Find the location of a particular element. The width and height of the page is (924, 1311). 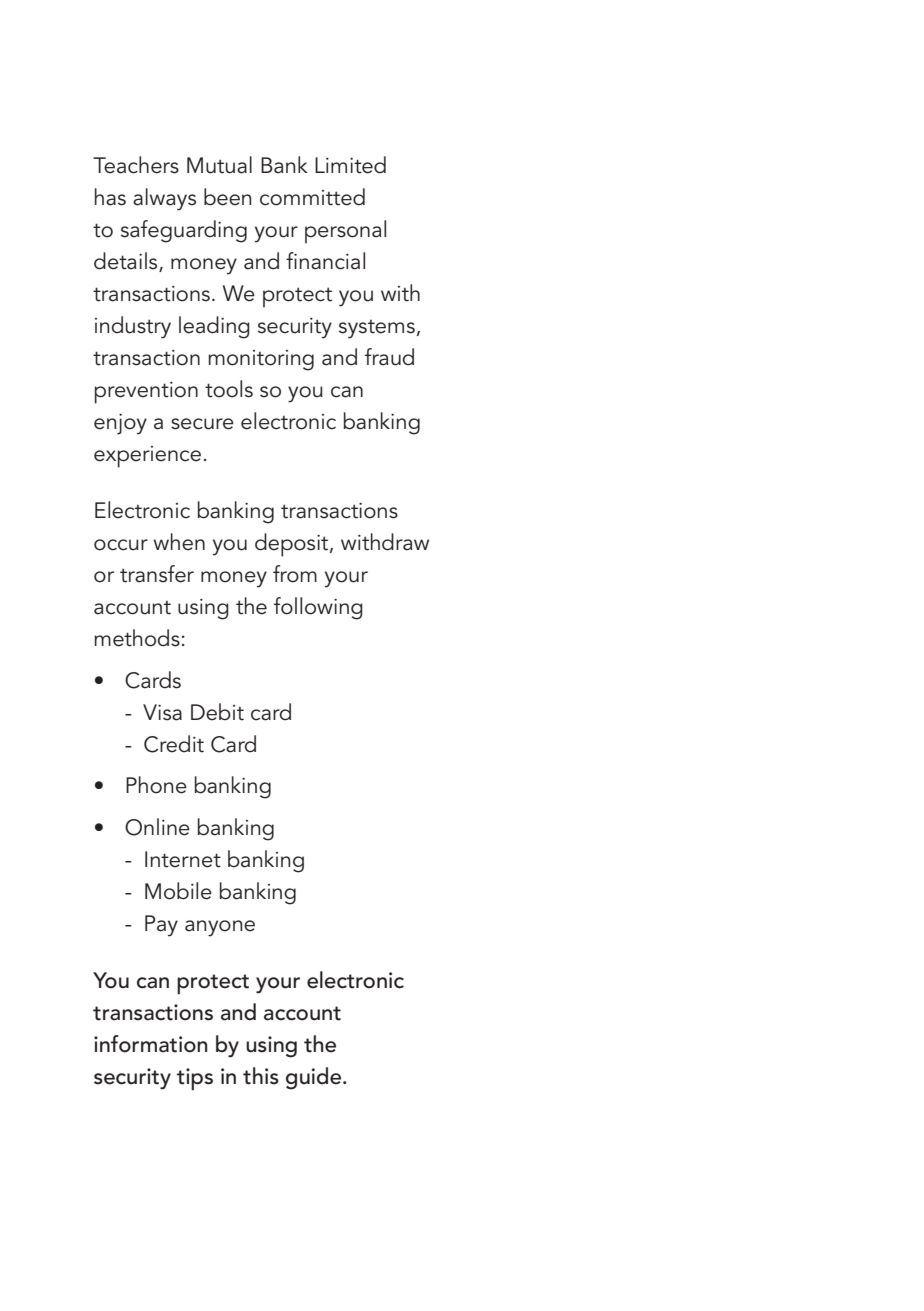

Limited is located at coordinates (350, 165).
